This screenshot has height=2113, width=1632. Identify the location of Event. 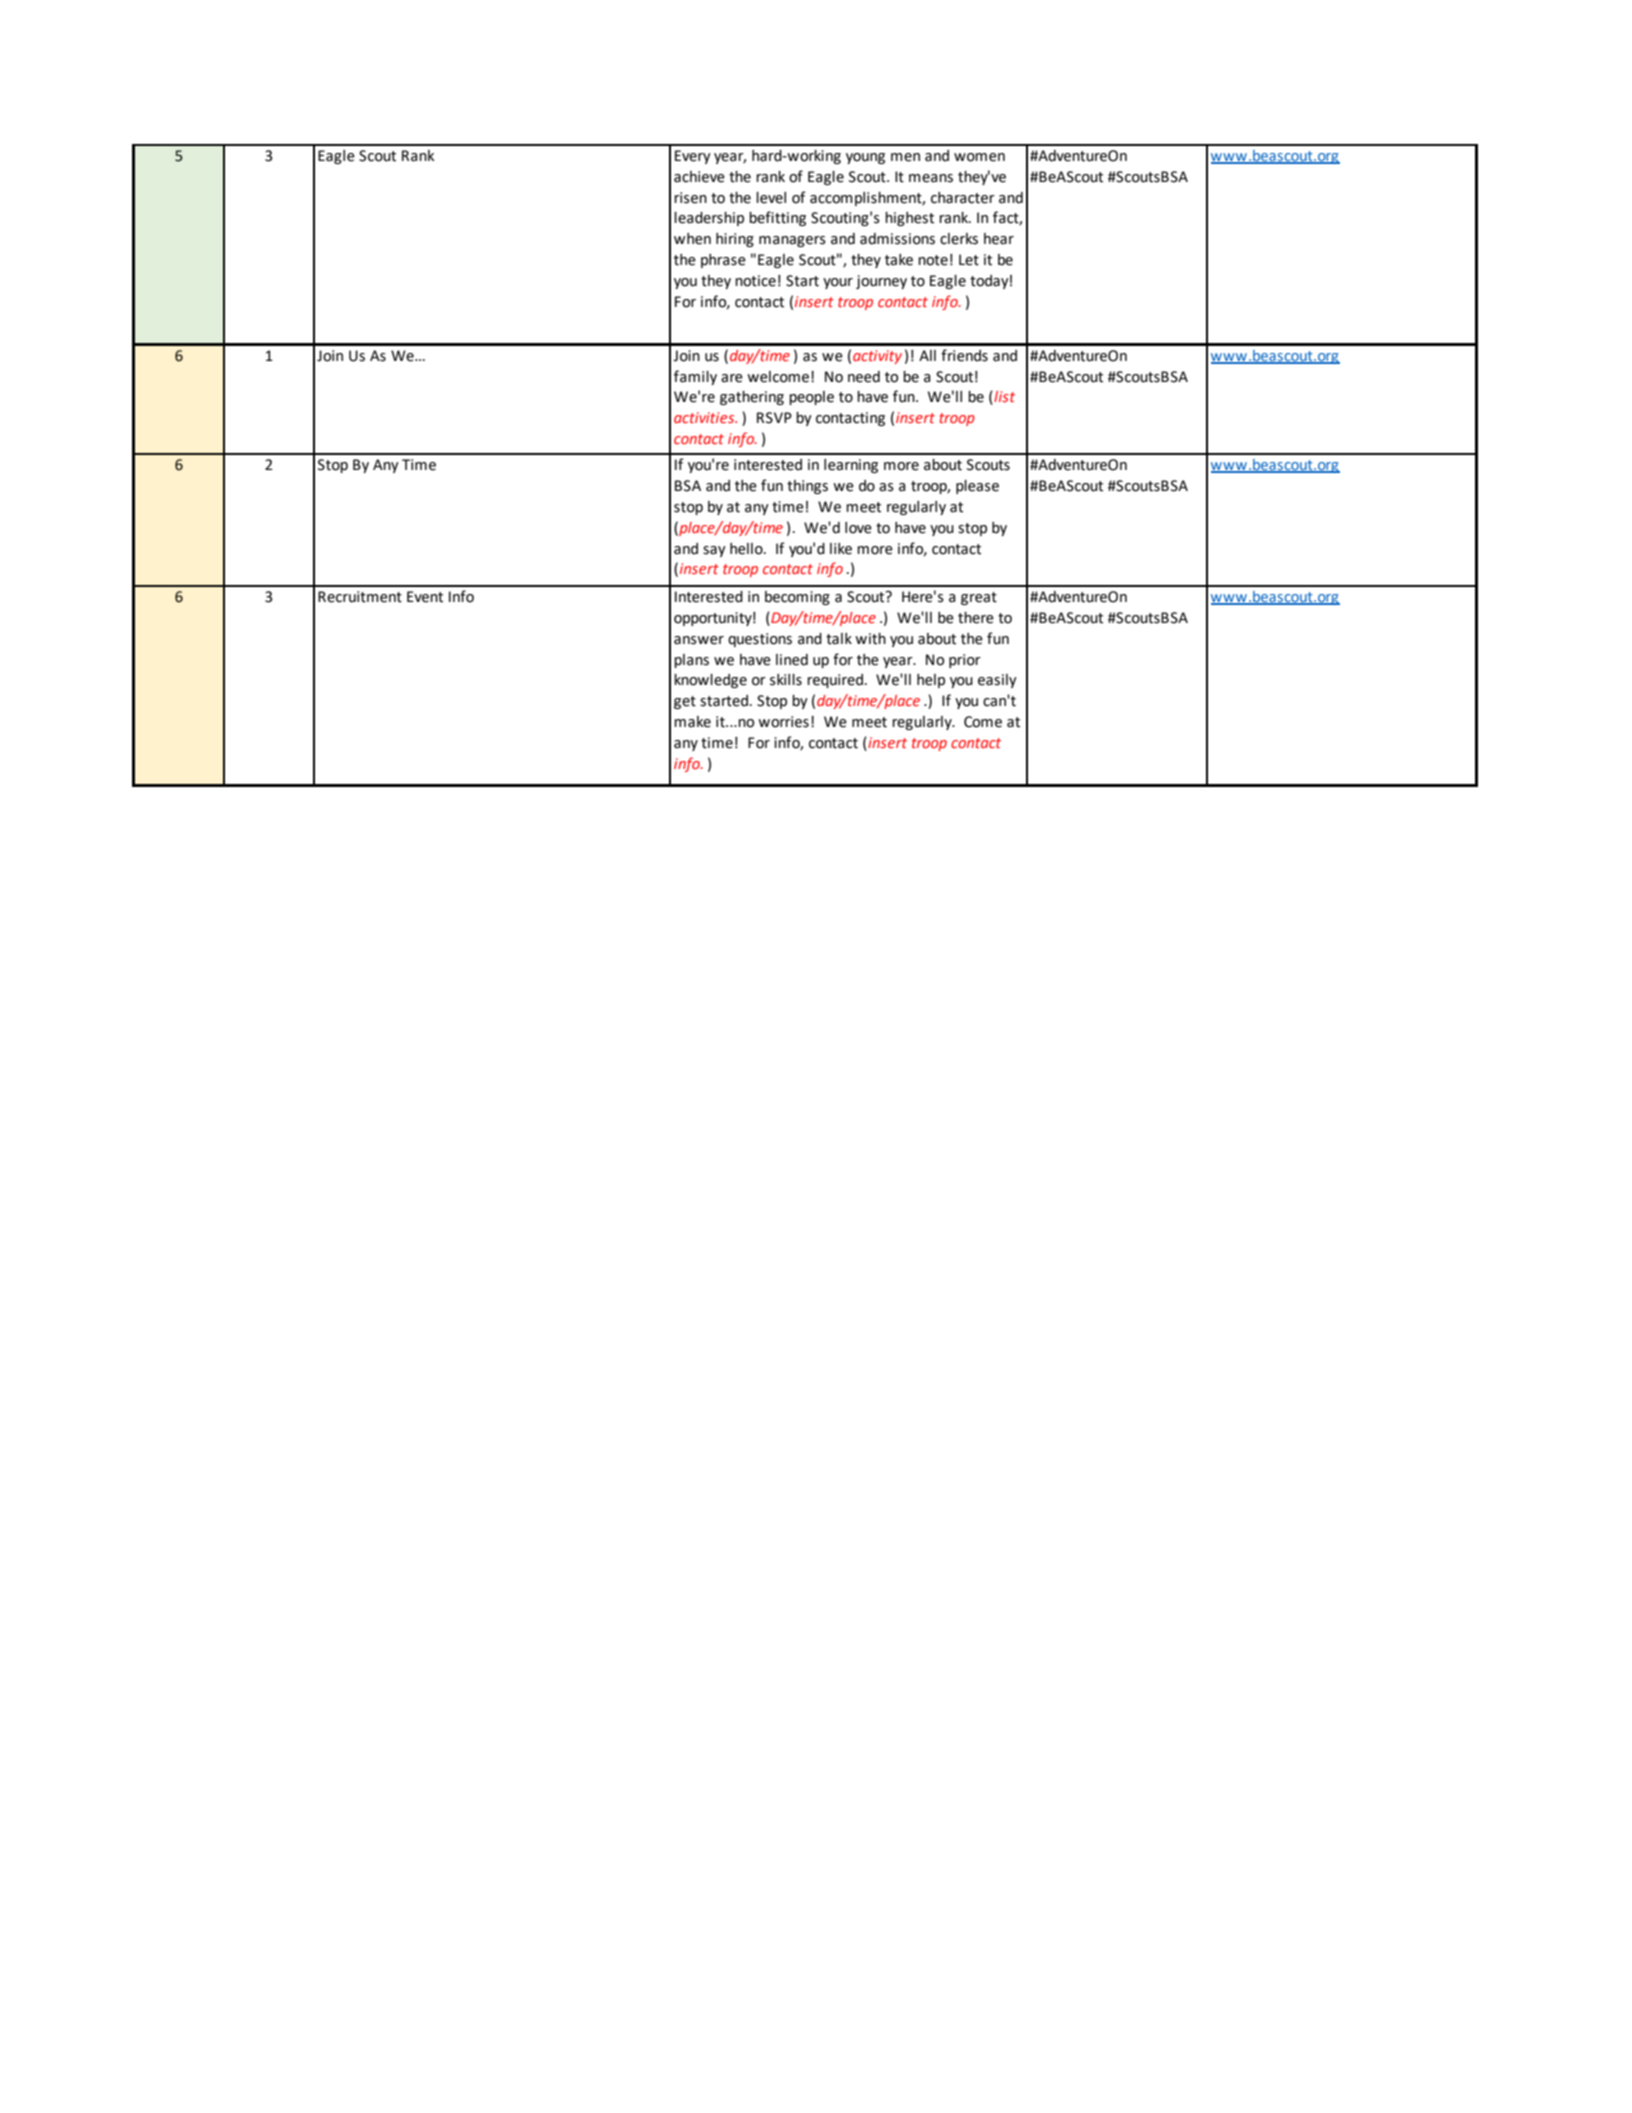
(425, 597).
